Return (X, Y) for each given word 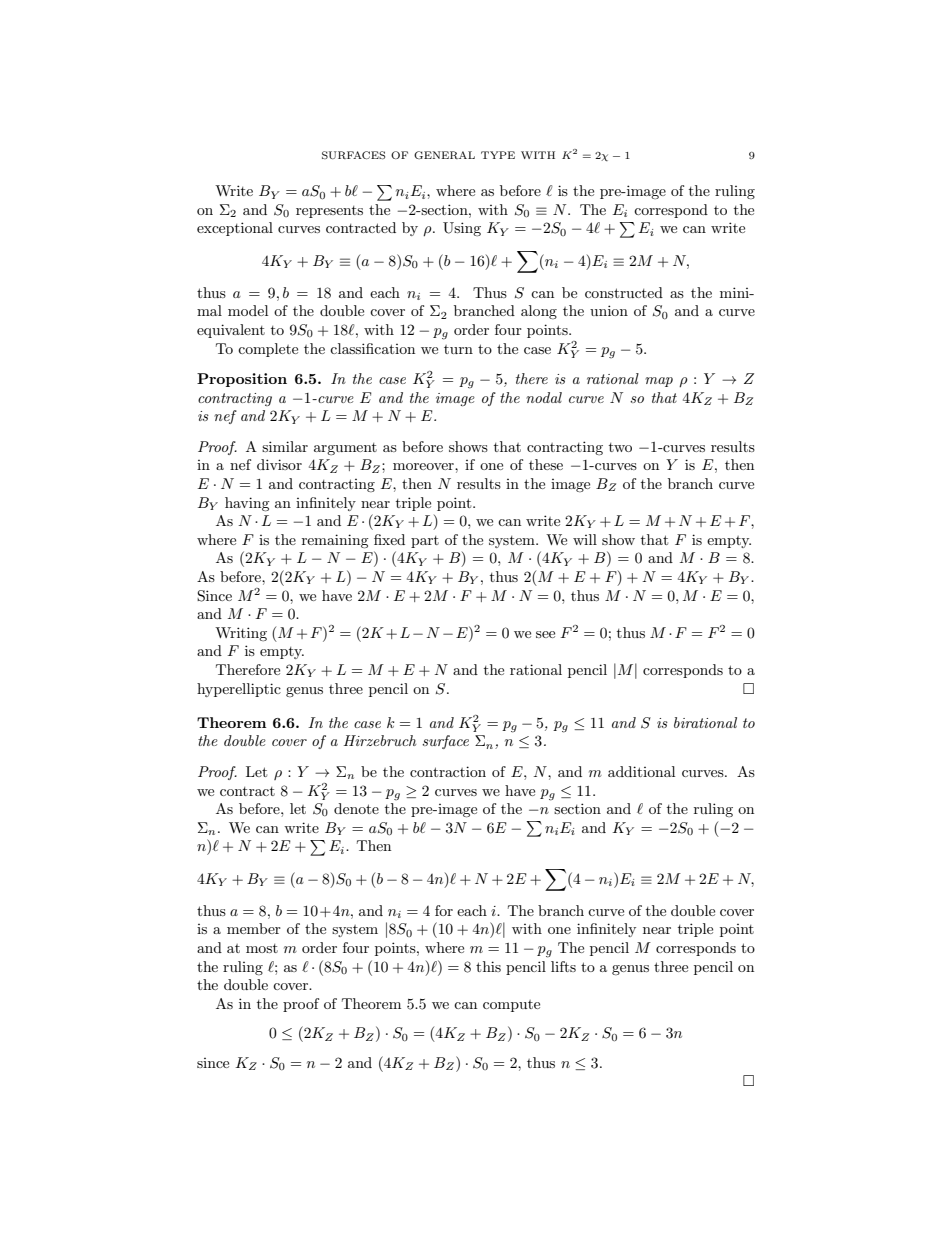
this (488, 966)
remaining (335, 541)
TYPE (498, 155)
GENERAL (444, 155)
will (585, 539)
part (425, 542)
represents (329, 212)
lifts (563, 966)
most (262, 948)
